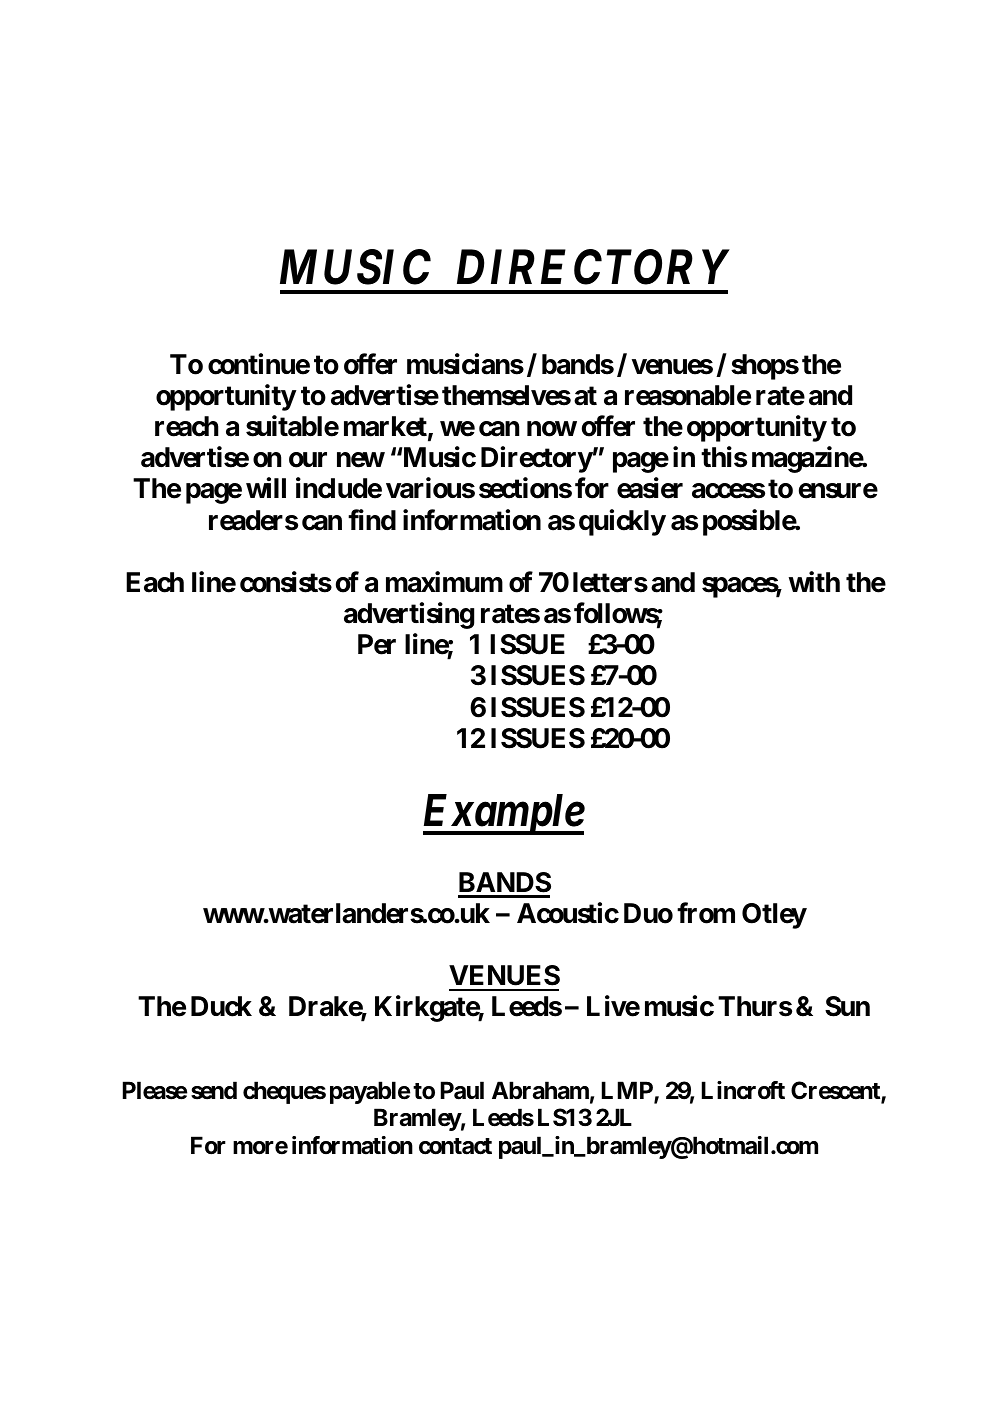  I want to click on contact, so click(455, 1146).
